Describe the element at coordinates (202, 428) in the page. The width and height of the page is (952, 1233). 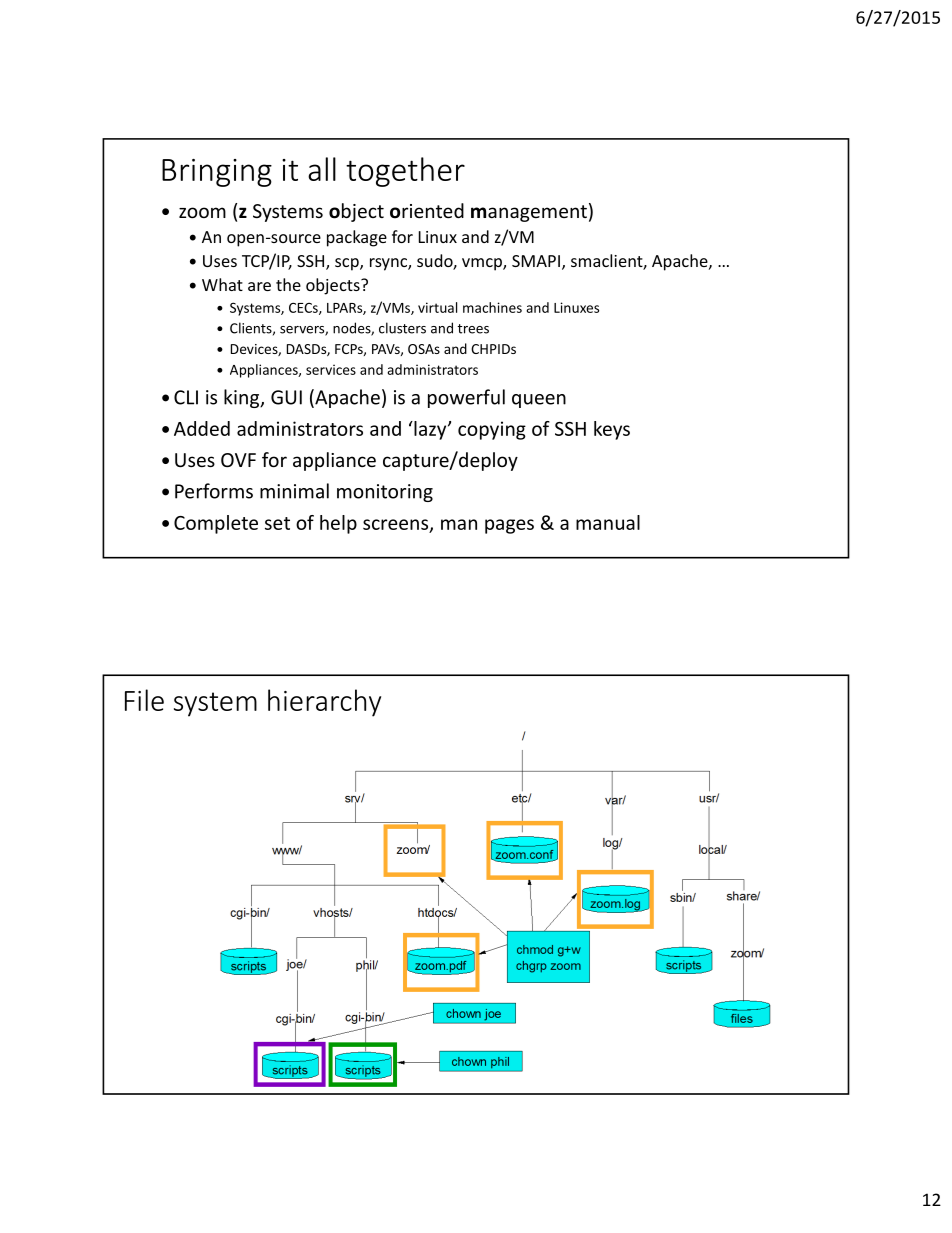
I see `Added` at that location.
